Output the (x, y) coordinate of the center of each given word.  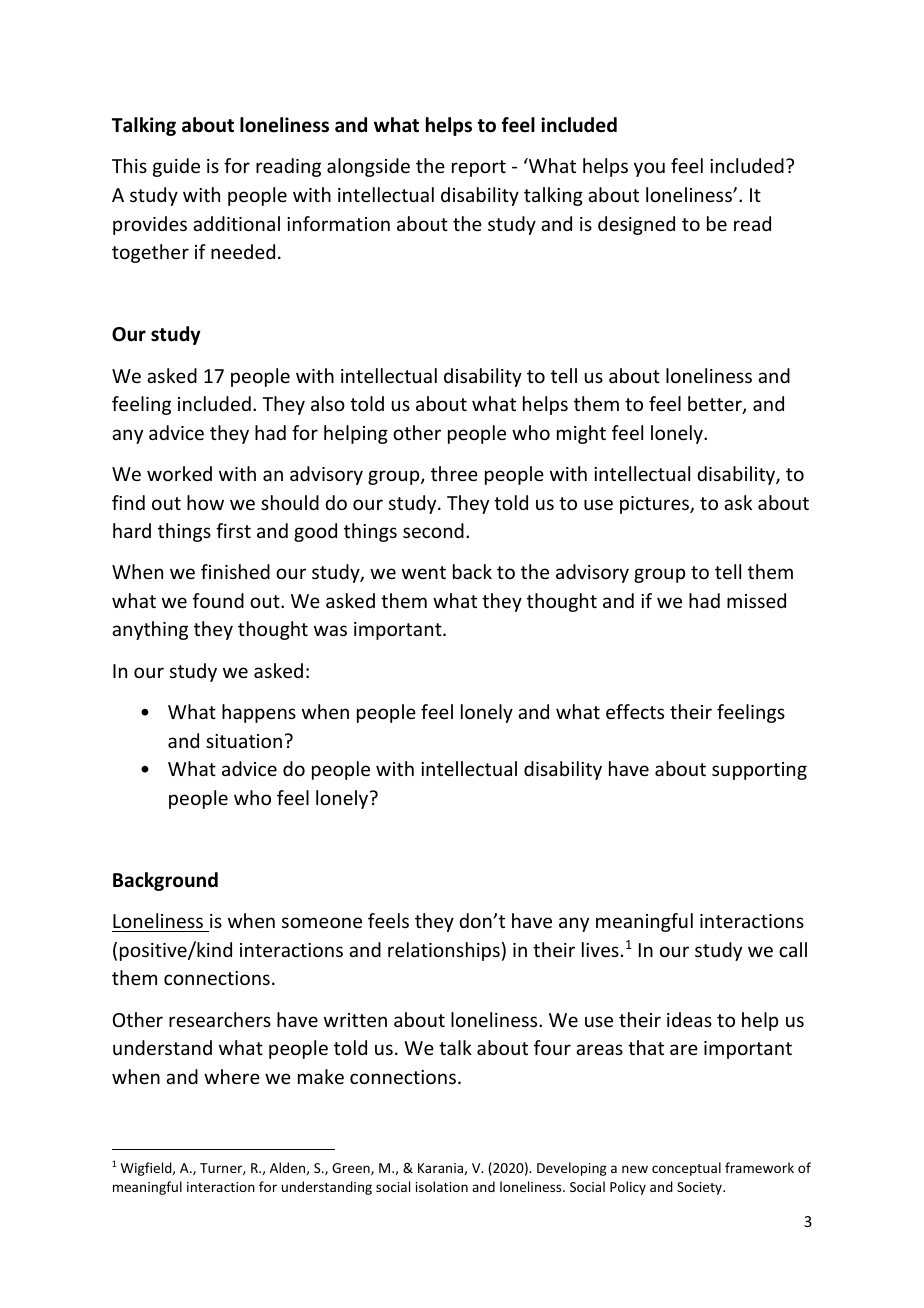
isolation (442, 1186)
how (205, 502)
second (433, 530)
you (649, 169)
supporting (759, 771)
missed (756, 600)
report (479, 168)
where (232, 1076)
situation (244, 741)
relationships (444, 951)
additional (236, 223)
